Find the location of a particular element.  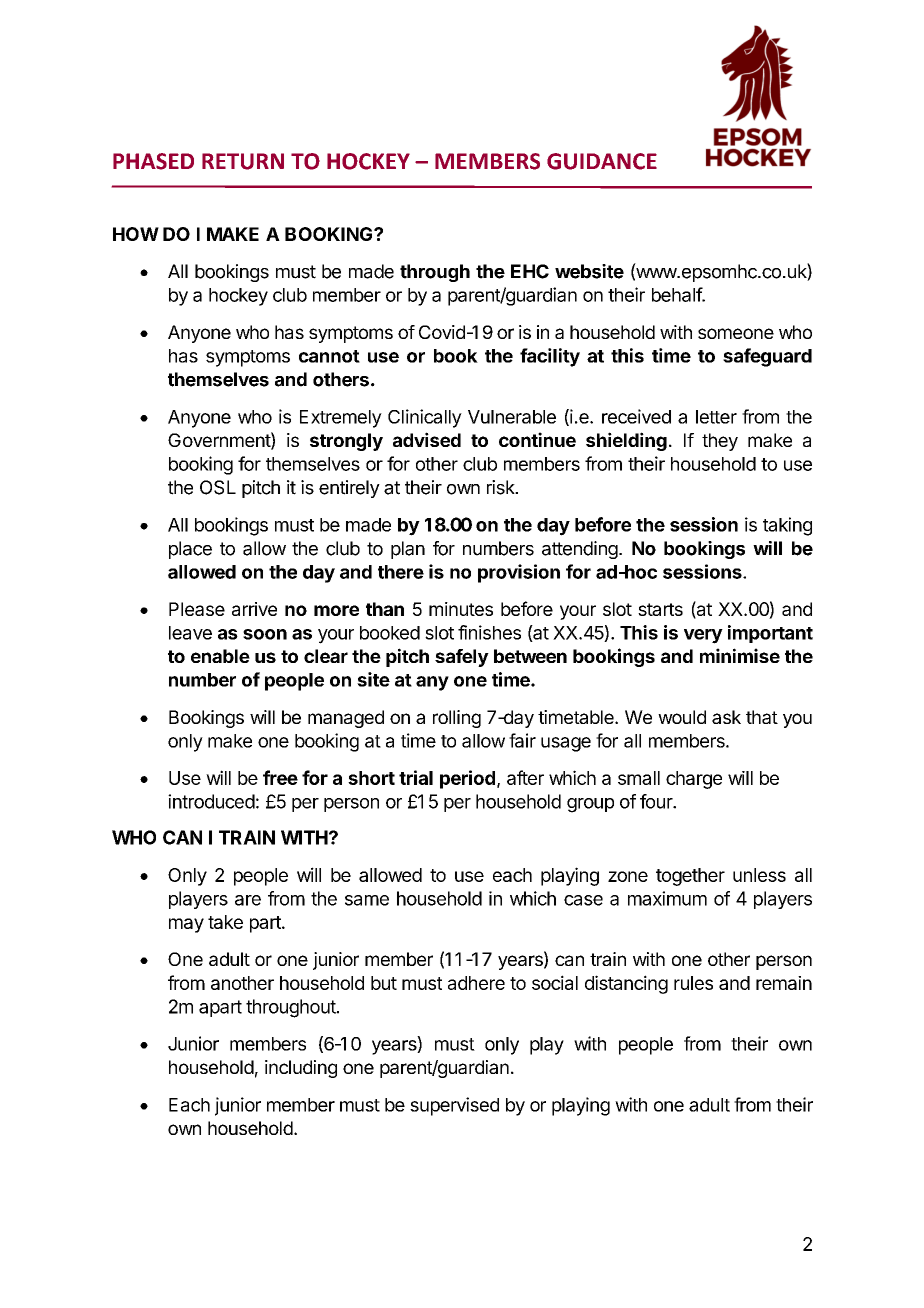

GUIDANCE is located at coordinates (602, 161).
